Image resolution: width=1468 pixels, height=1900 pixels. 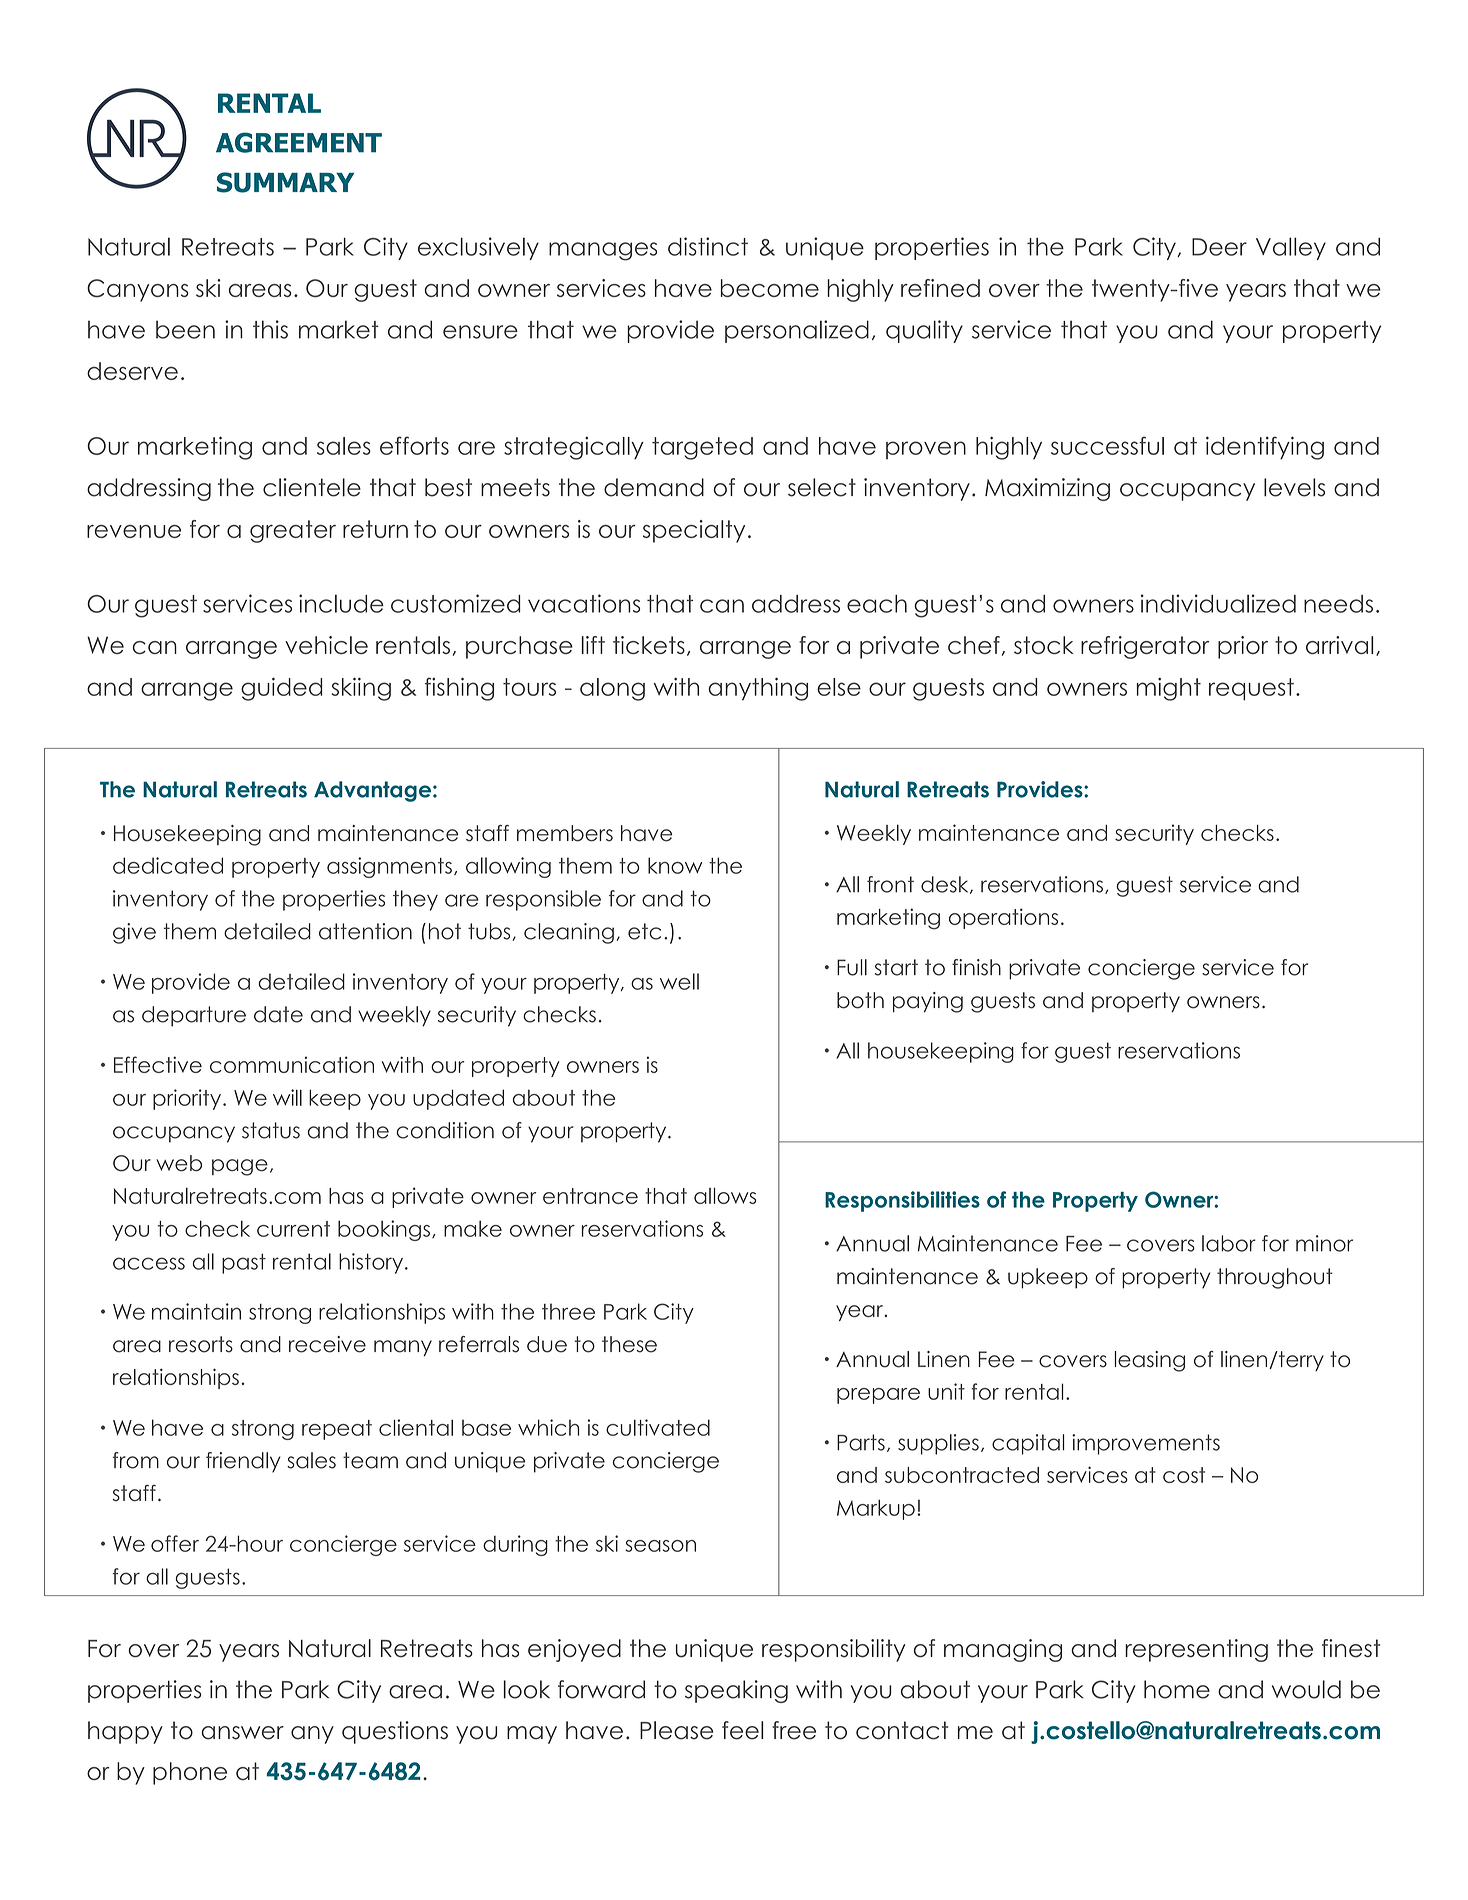 What do you see at coordinates (327, 1344) in the screenshot?
I see `receive` at bounding box center [327, 1344].
